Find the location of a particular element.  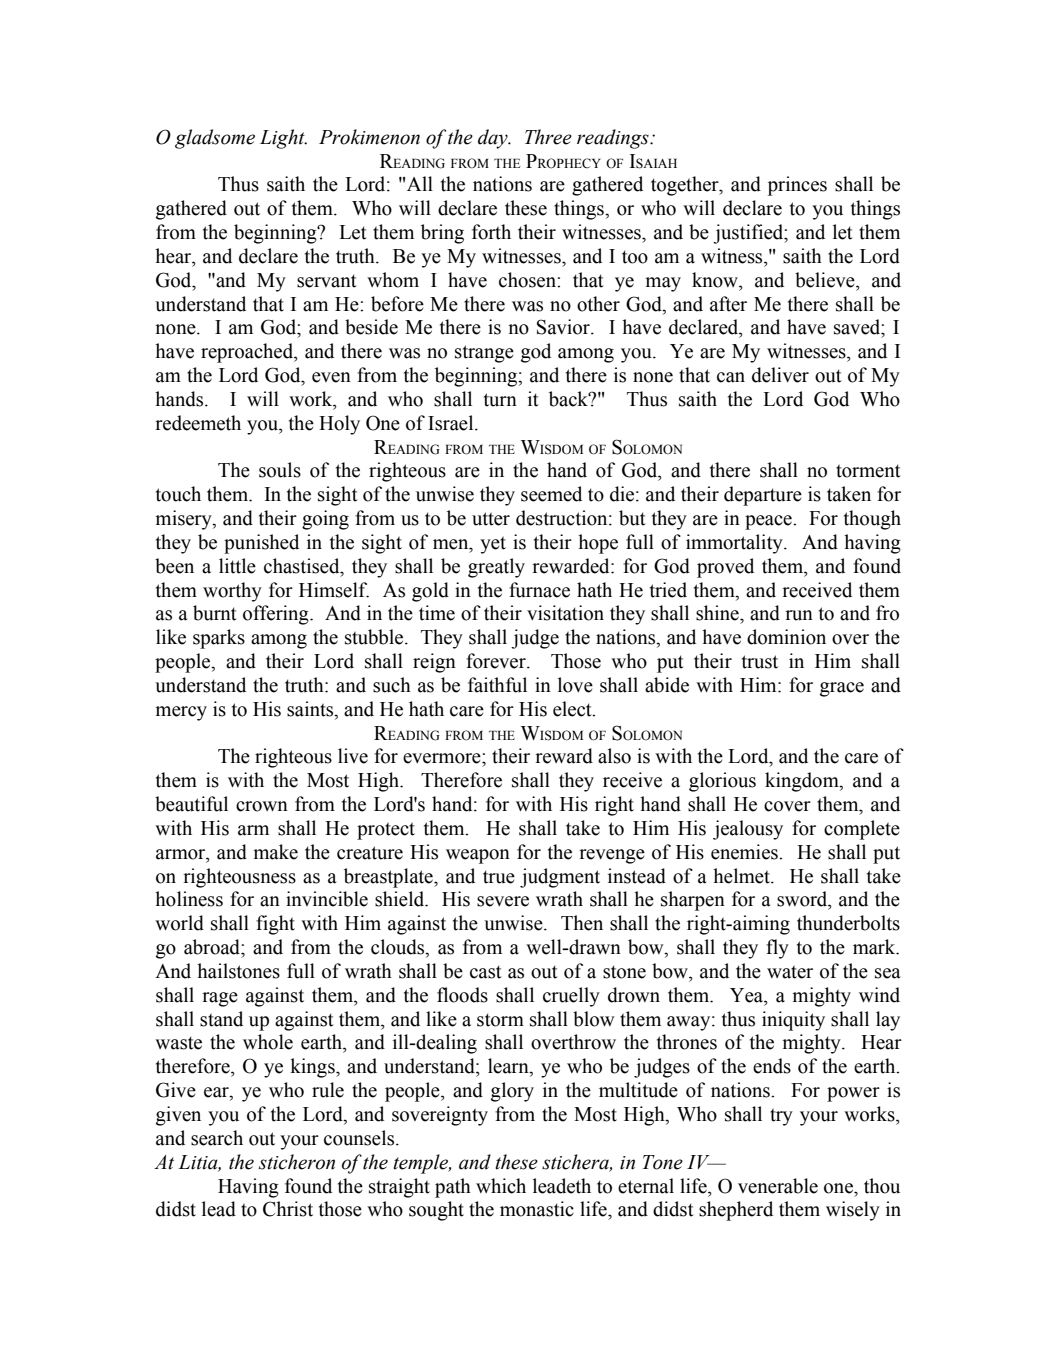

peace is located at coordinates (769, 522).
